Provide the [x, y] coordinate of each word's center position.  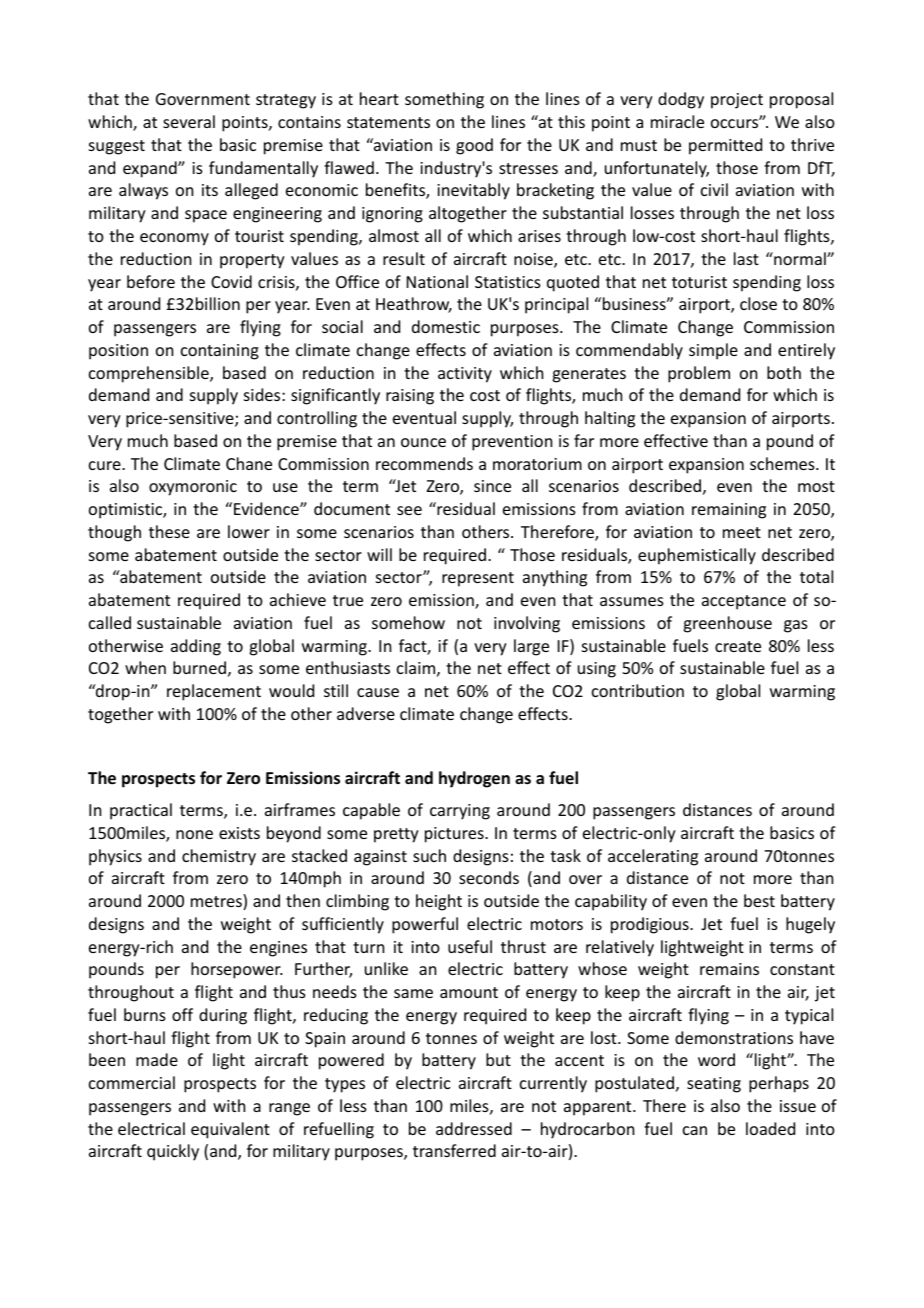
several [189, 121]
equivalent [230, 1130]
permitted [725, 146]
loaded [770, 1128]
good [474, 146]
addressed [474, 1128]
